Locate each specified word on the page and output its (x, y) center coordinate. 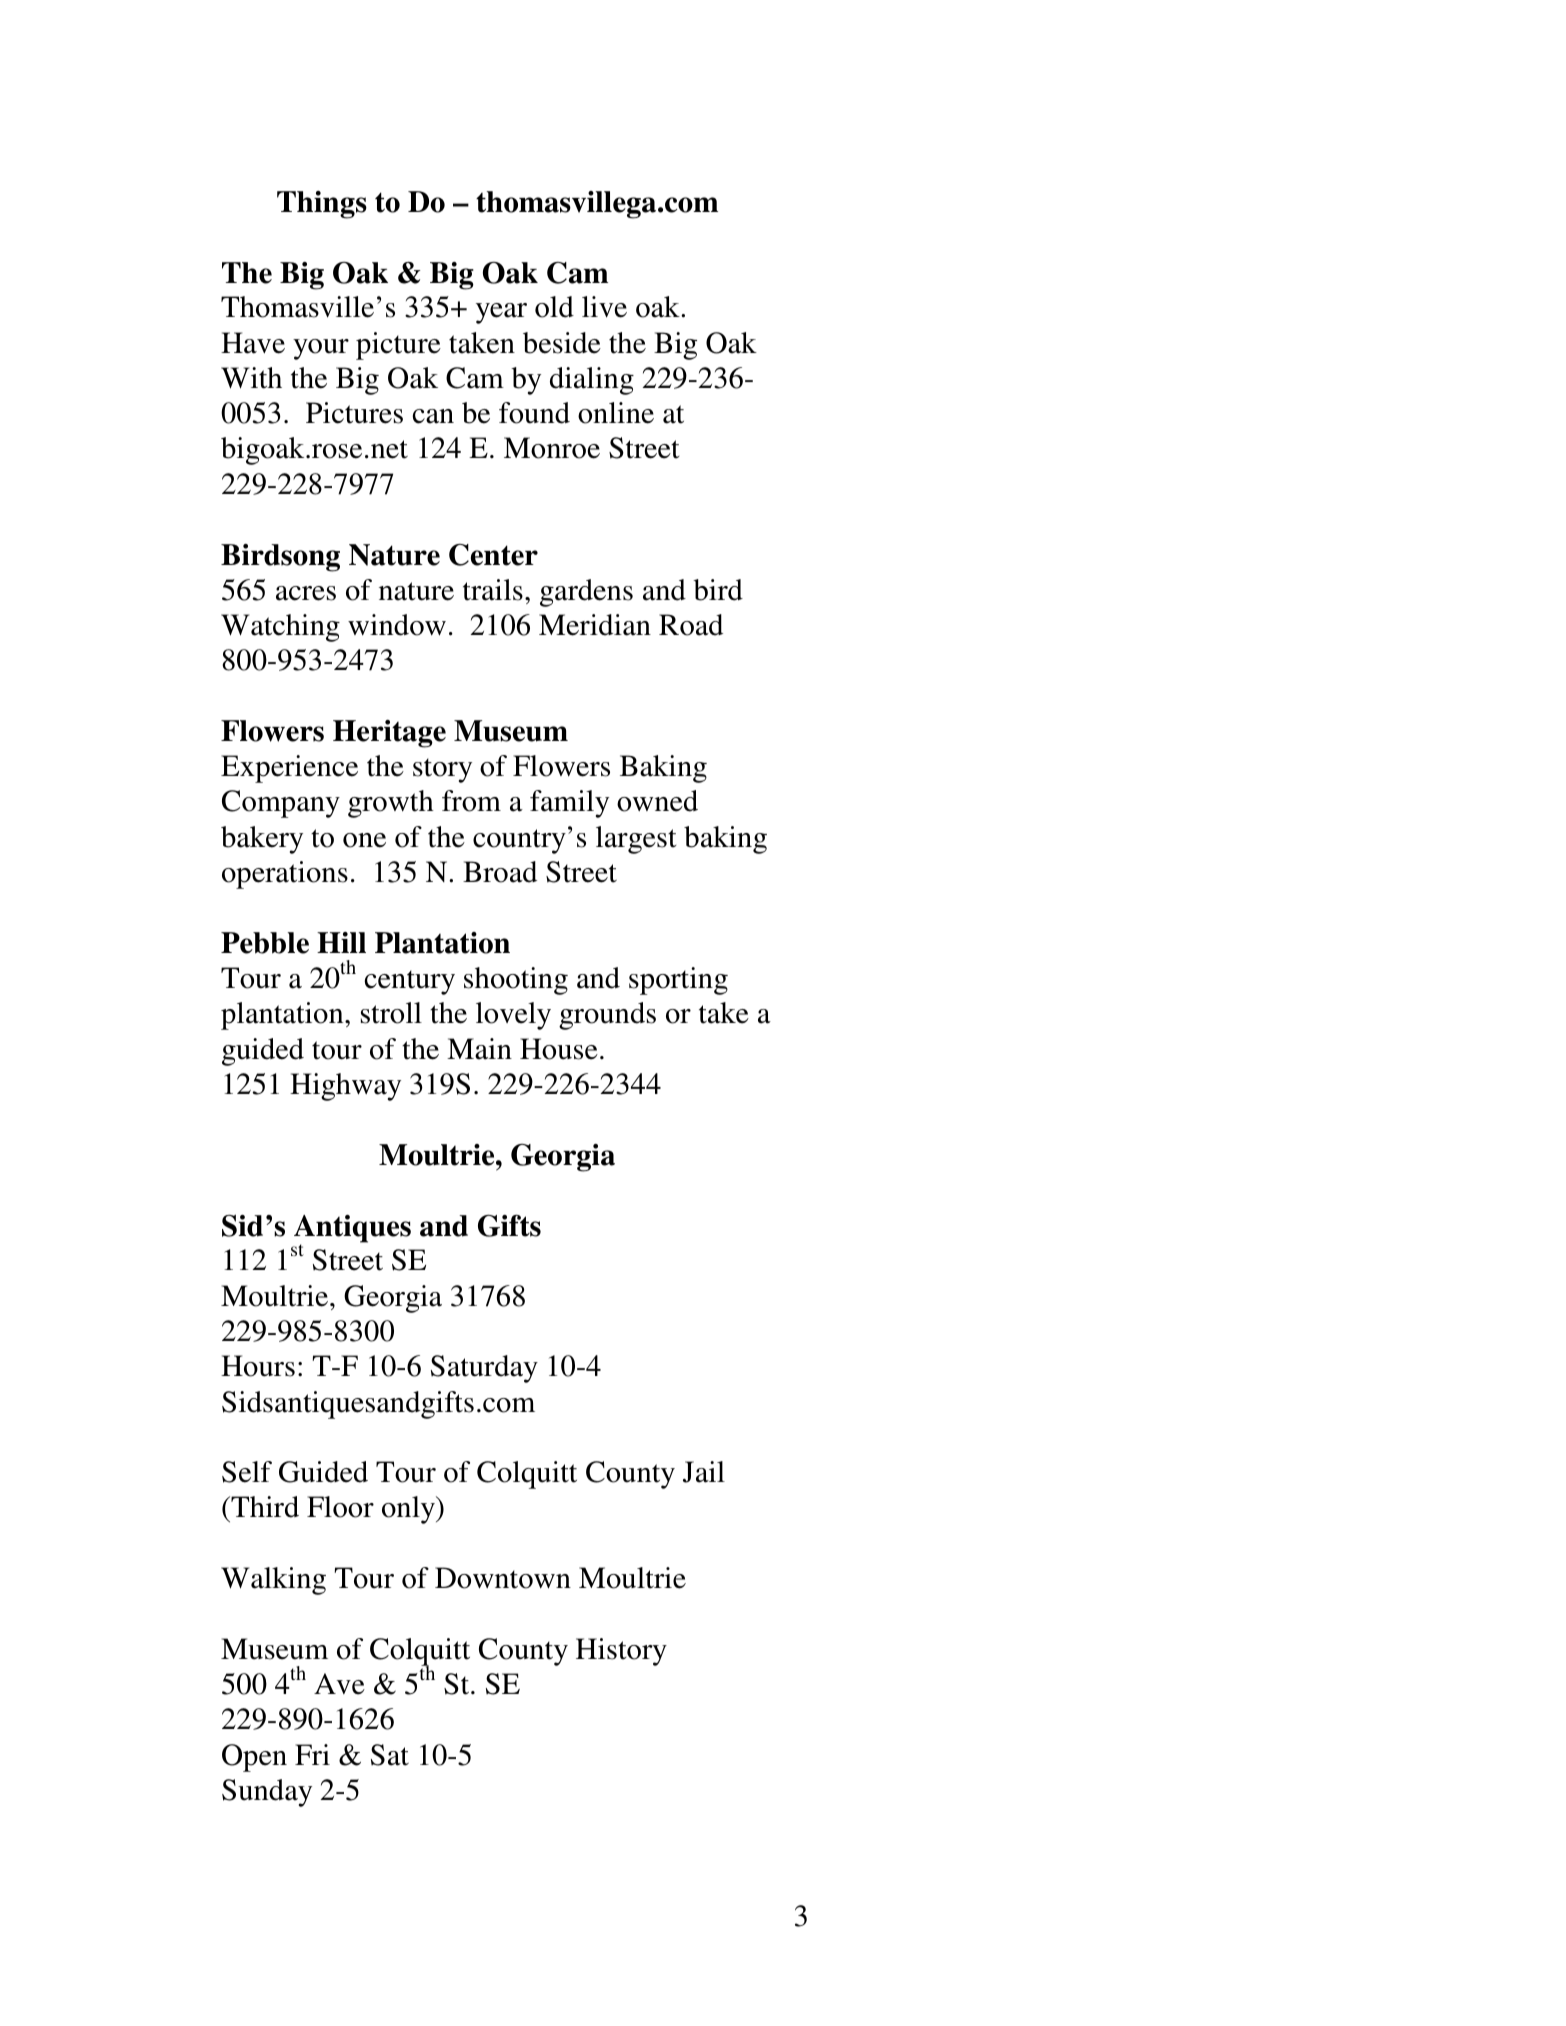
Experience (289, 769)
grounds (607, 1016)
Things (322, 205)
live (604, 307)
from (471, 801)
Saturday (484, 1369)
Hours (258, 1366)
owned (657, 801)
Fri (312, 1754)
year (501, 313)
